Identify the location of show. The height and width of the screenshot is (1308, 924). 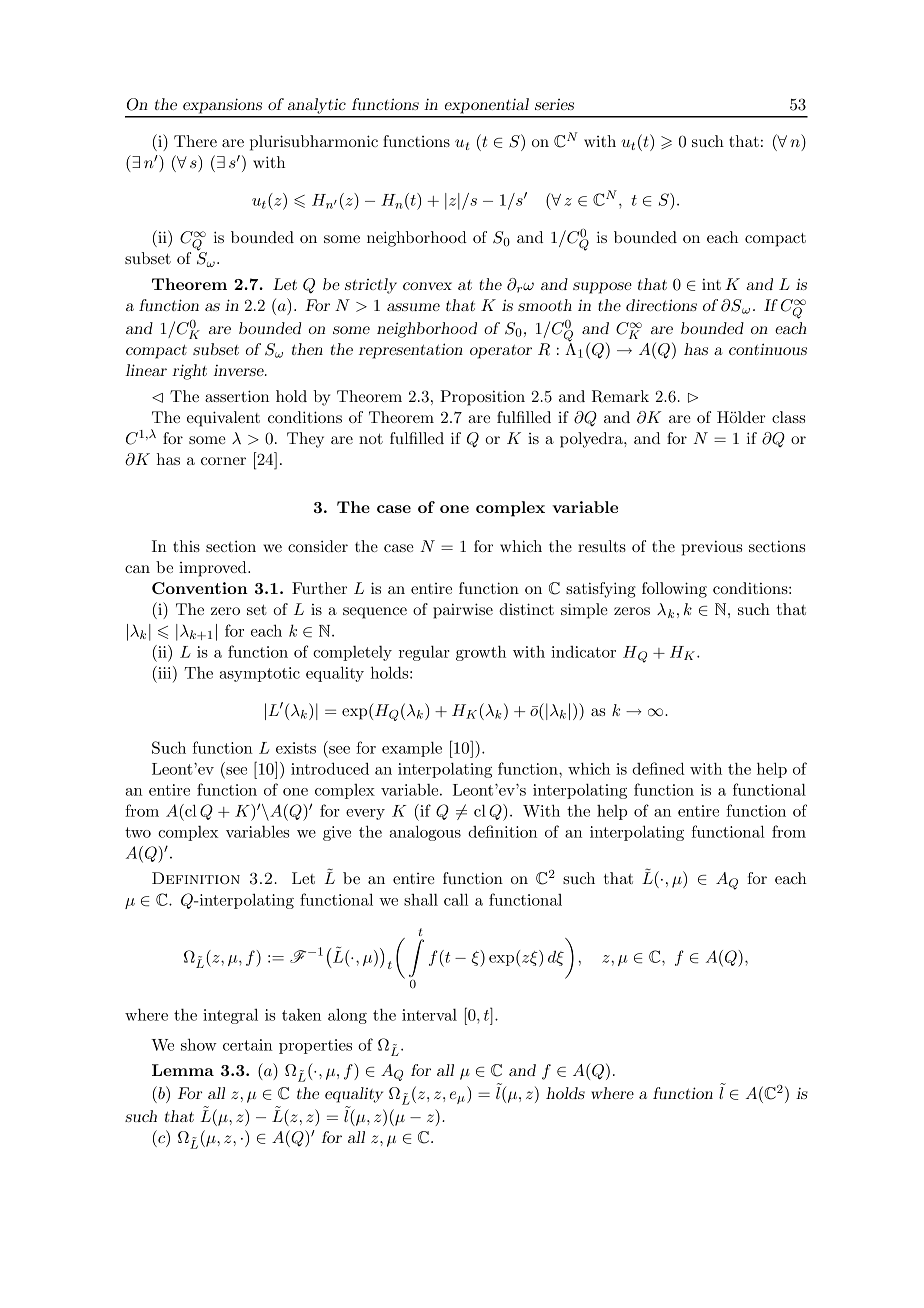
(199, 1044).
